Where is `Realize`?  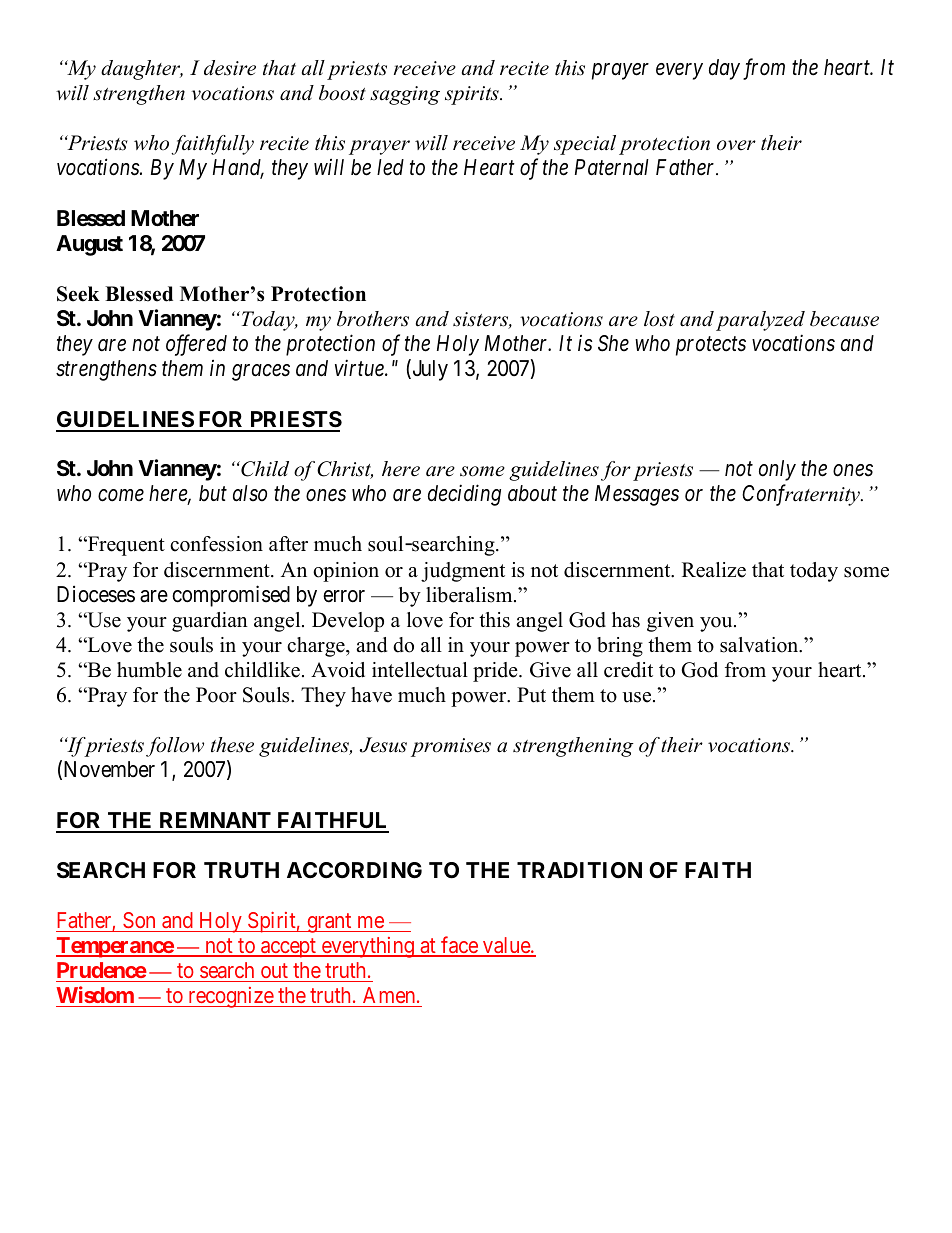 Realize is located at coordinates (714, 570).
